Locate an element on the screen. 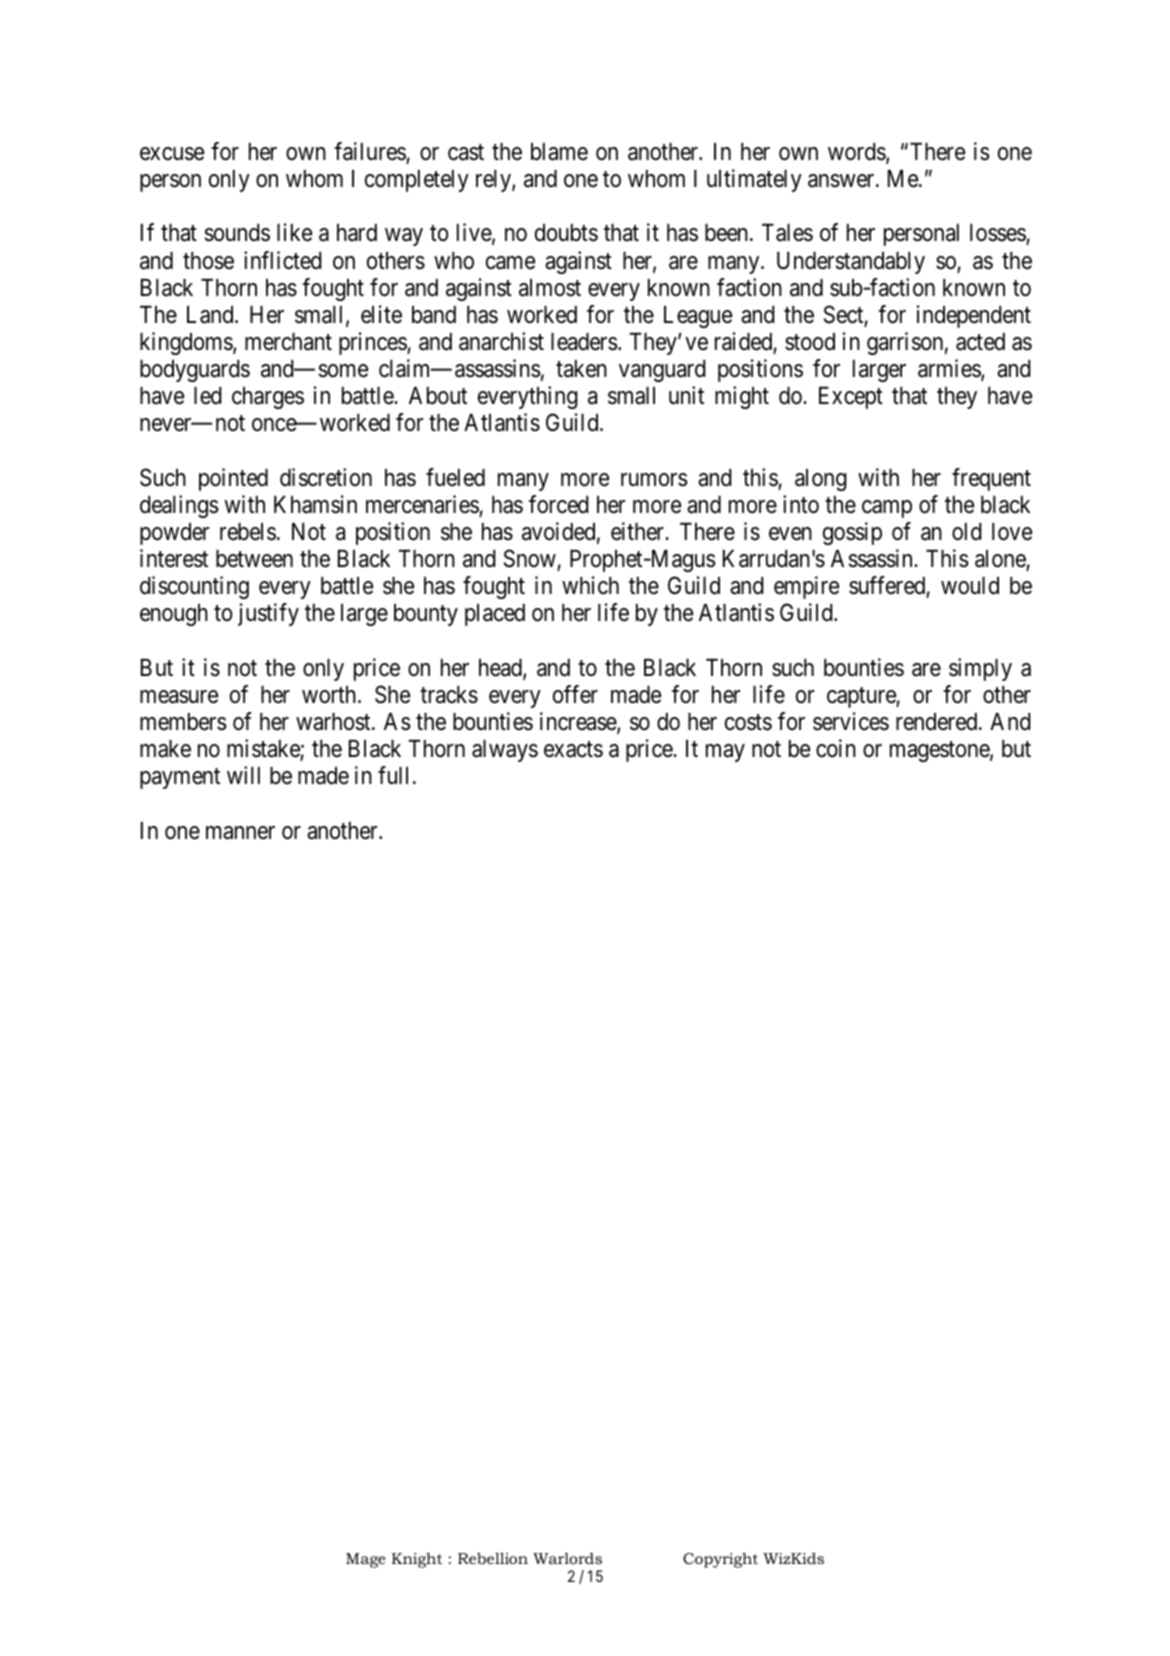  blame is located at coordinates (559, 152).
